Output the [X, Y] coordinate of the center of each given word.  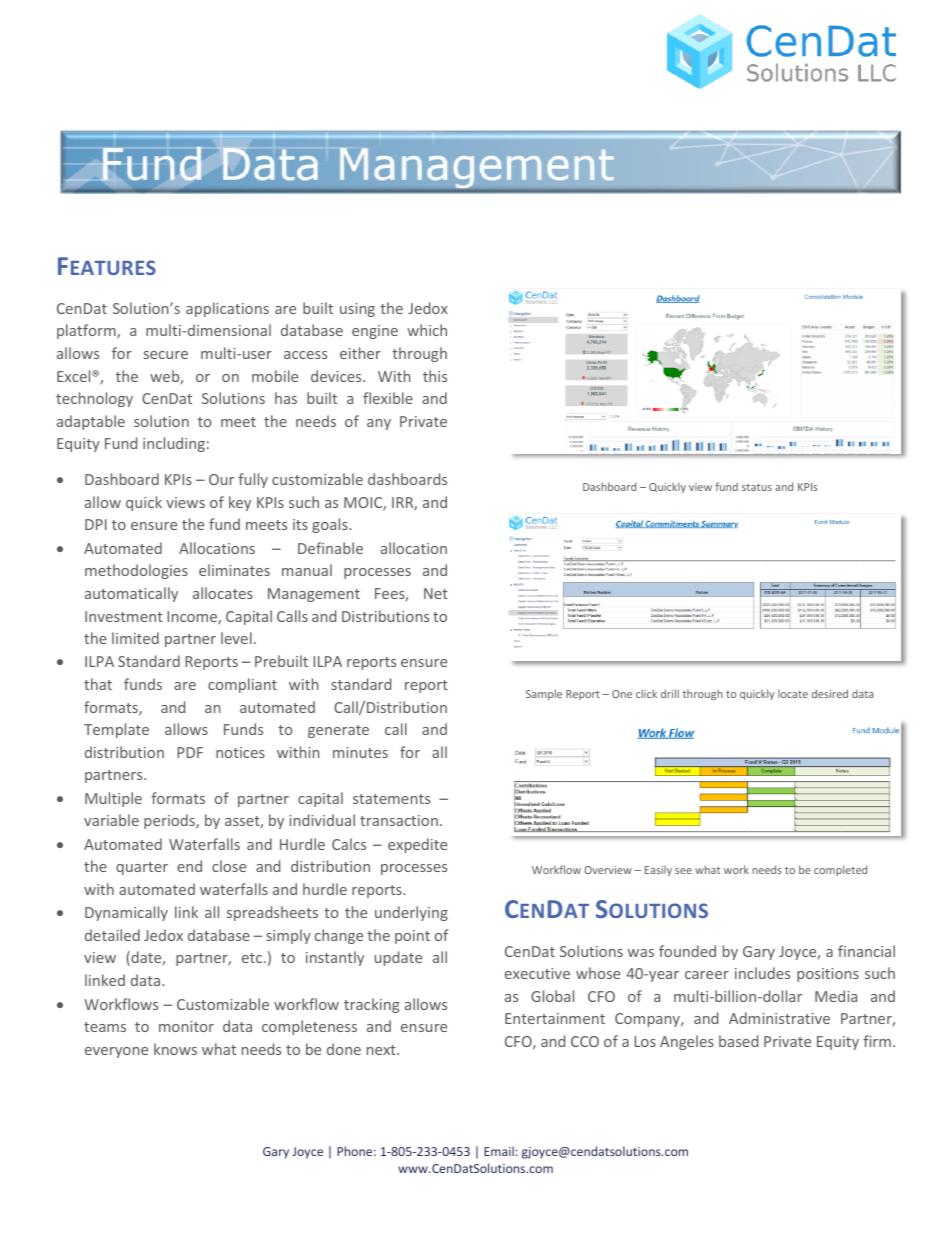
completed [840, 870]
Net [436, 593]
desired [830, 693]
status [757, 487]
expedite [417, 845]
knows [175, 1049]
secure [166, 355]
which [427, 330]
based [738, 1041]
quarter [142, 868]
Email [499, 1151]
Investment [124, 616]
